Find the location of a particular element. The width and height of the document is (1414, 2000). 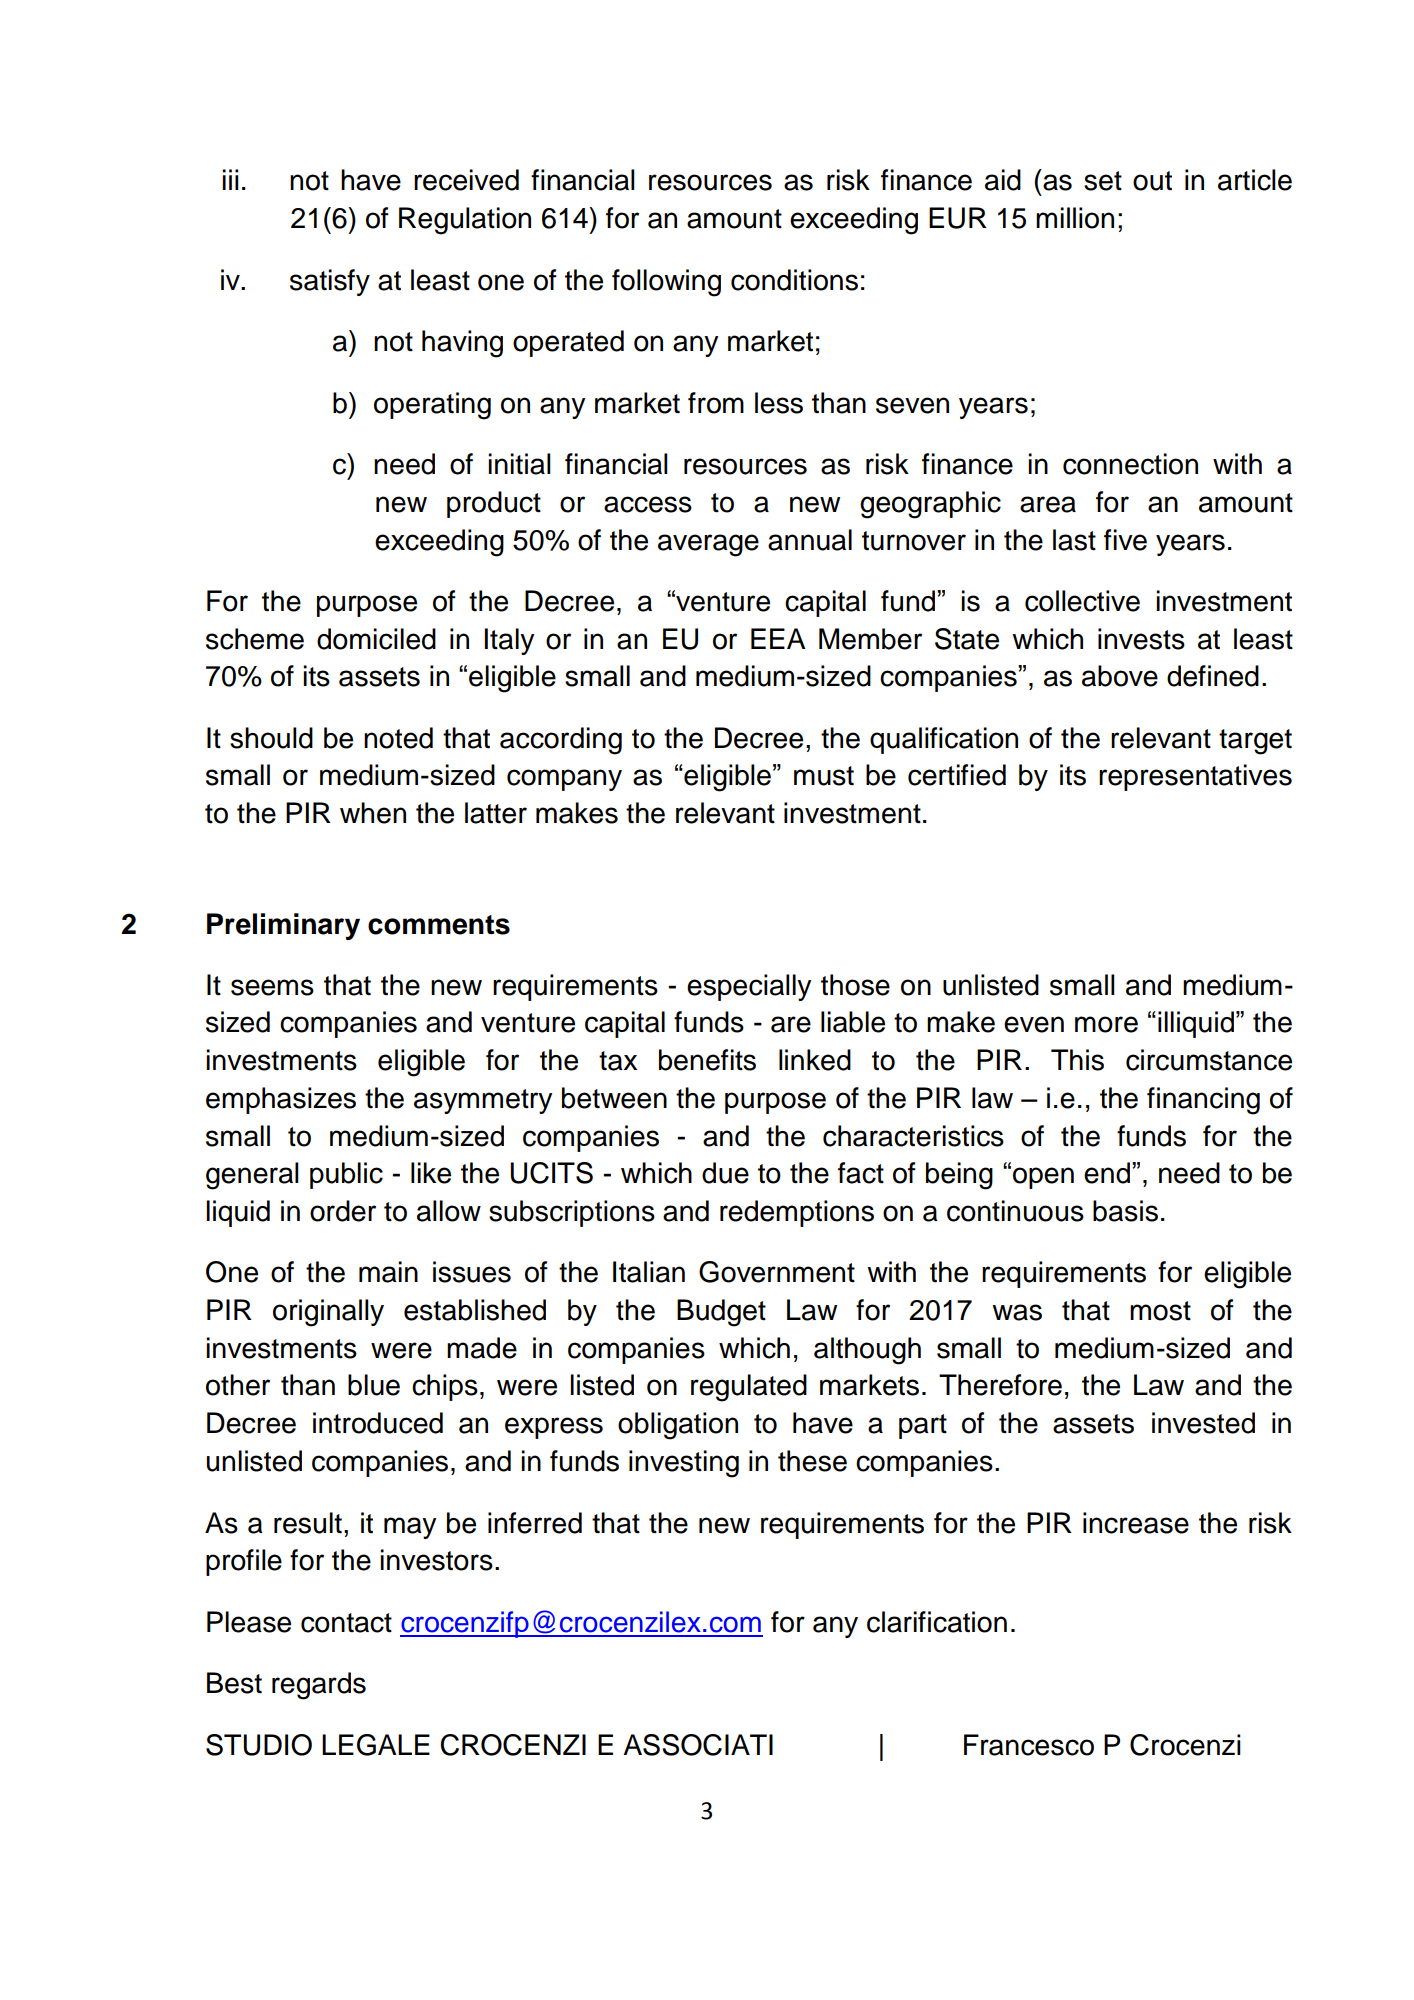

due is located at coordinates (725, 1173).
